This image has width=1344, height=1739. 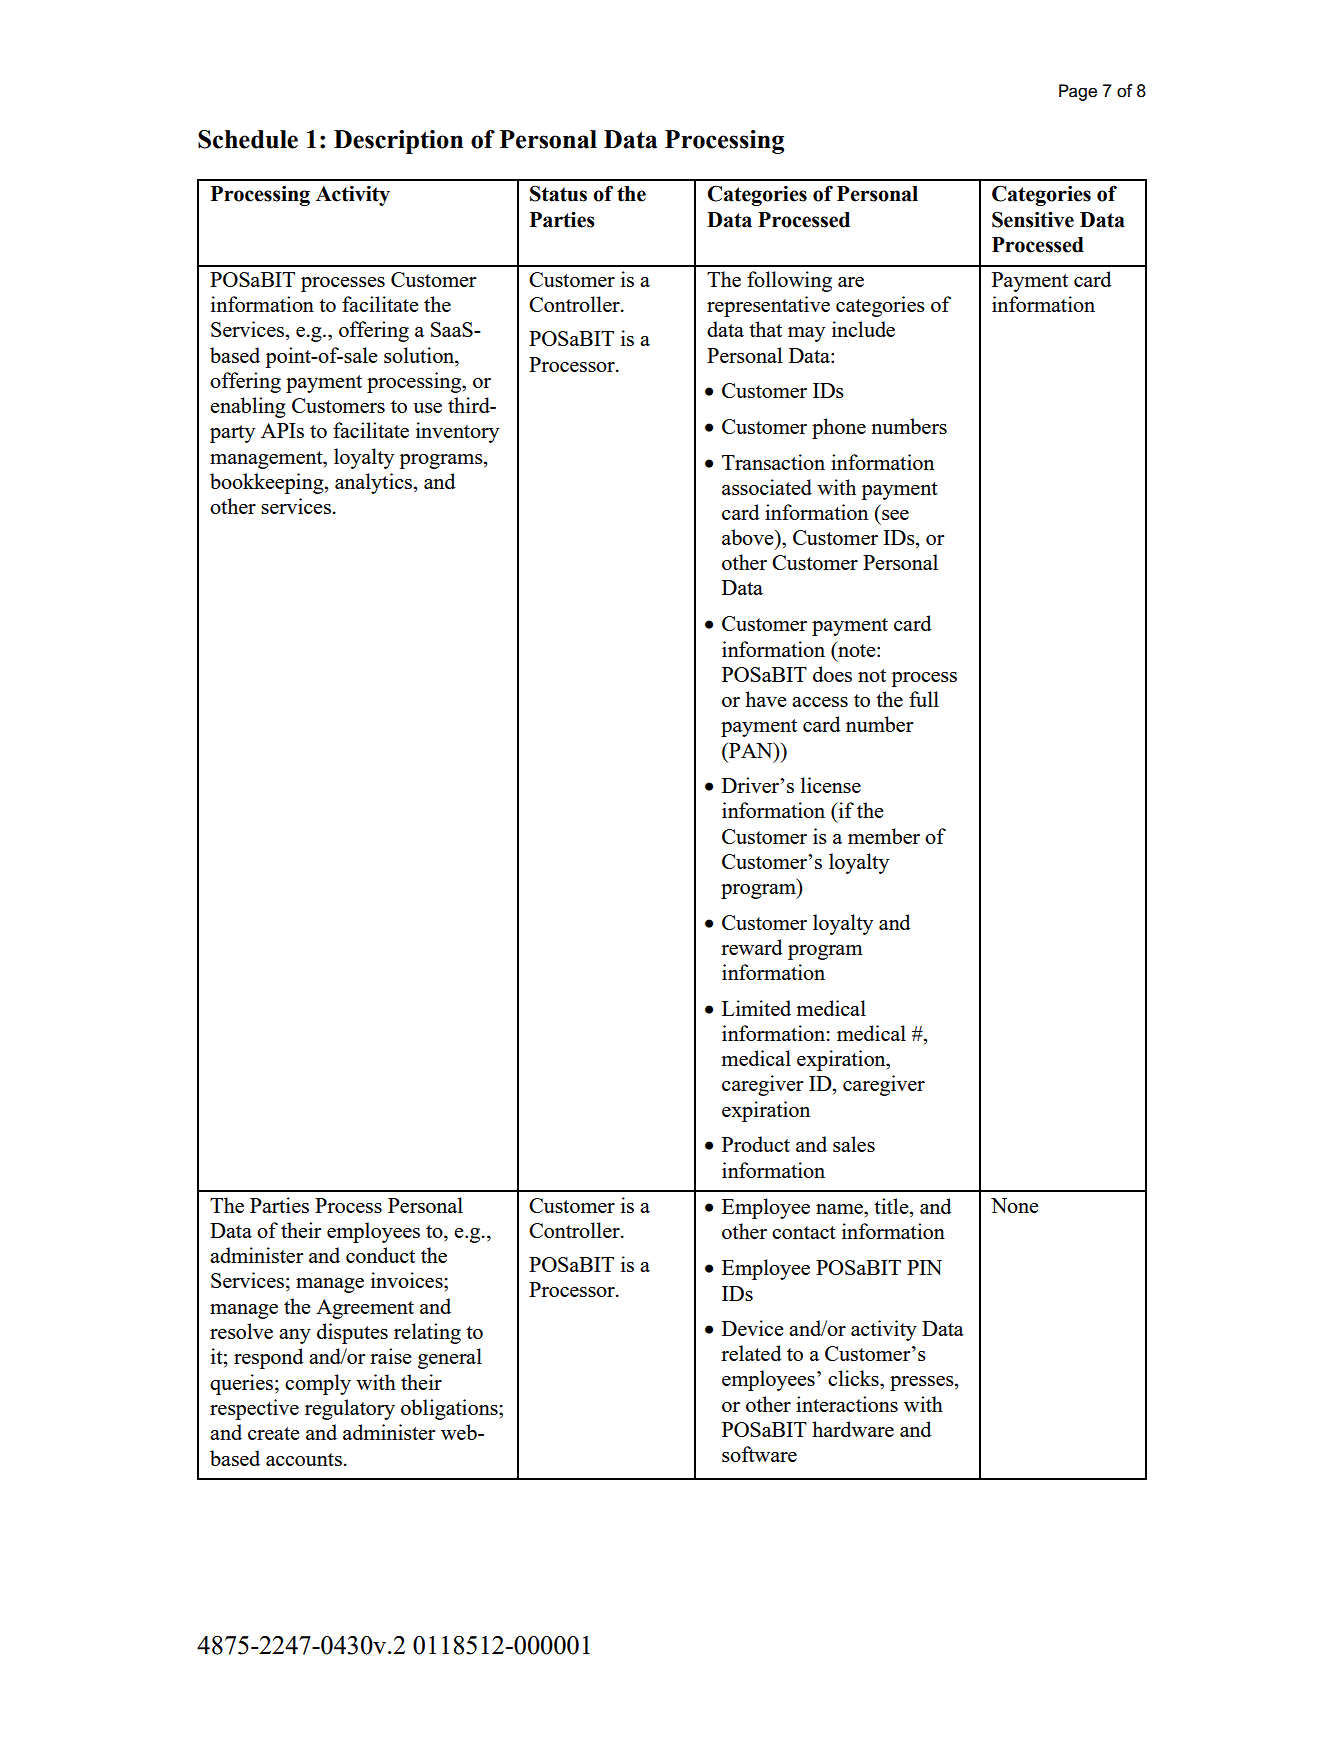 I want to click on see, so click(x=895, y=515).
